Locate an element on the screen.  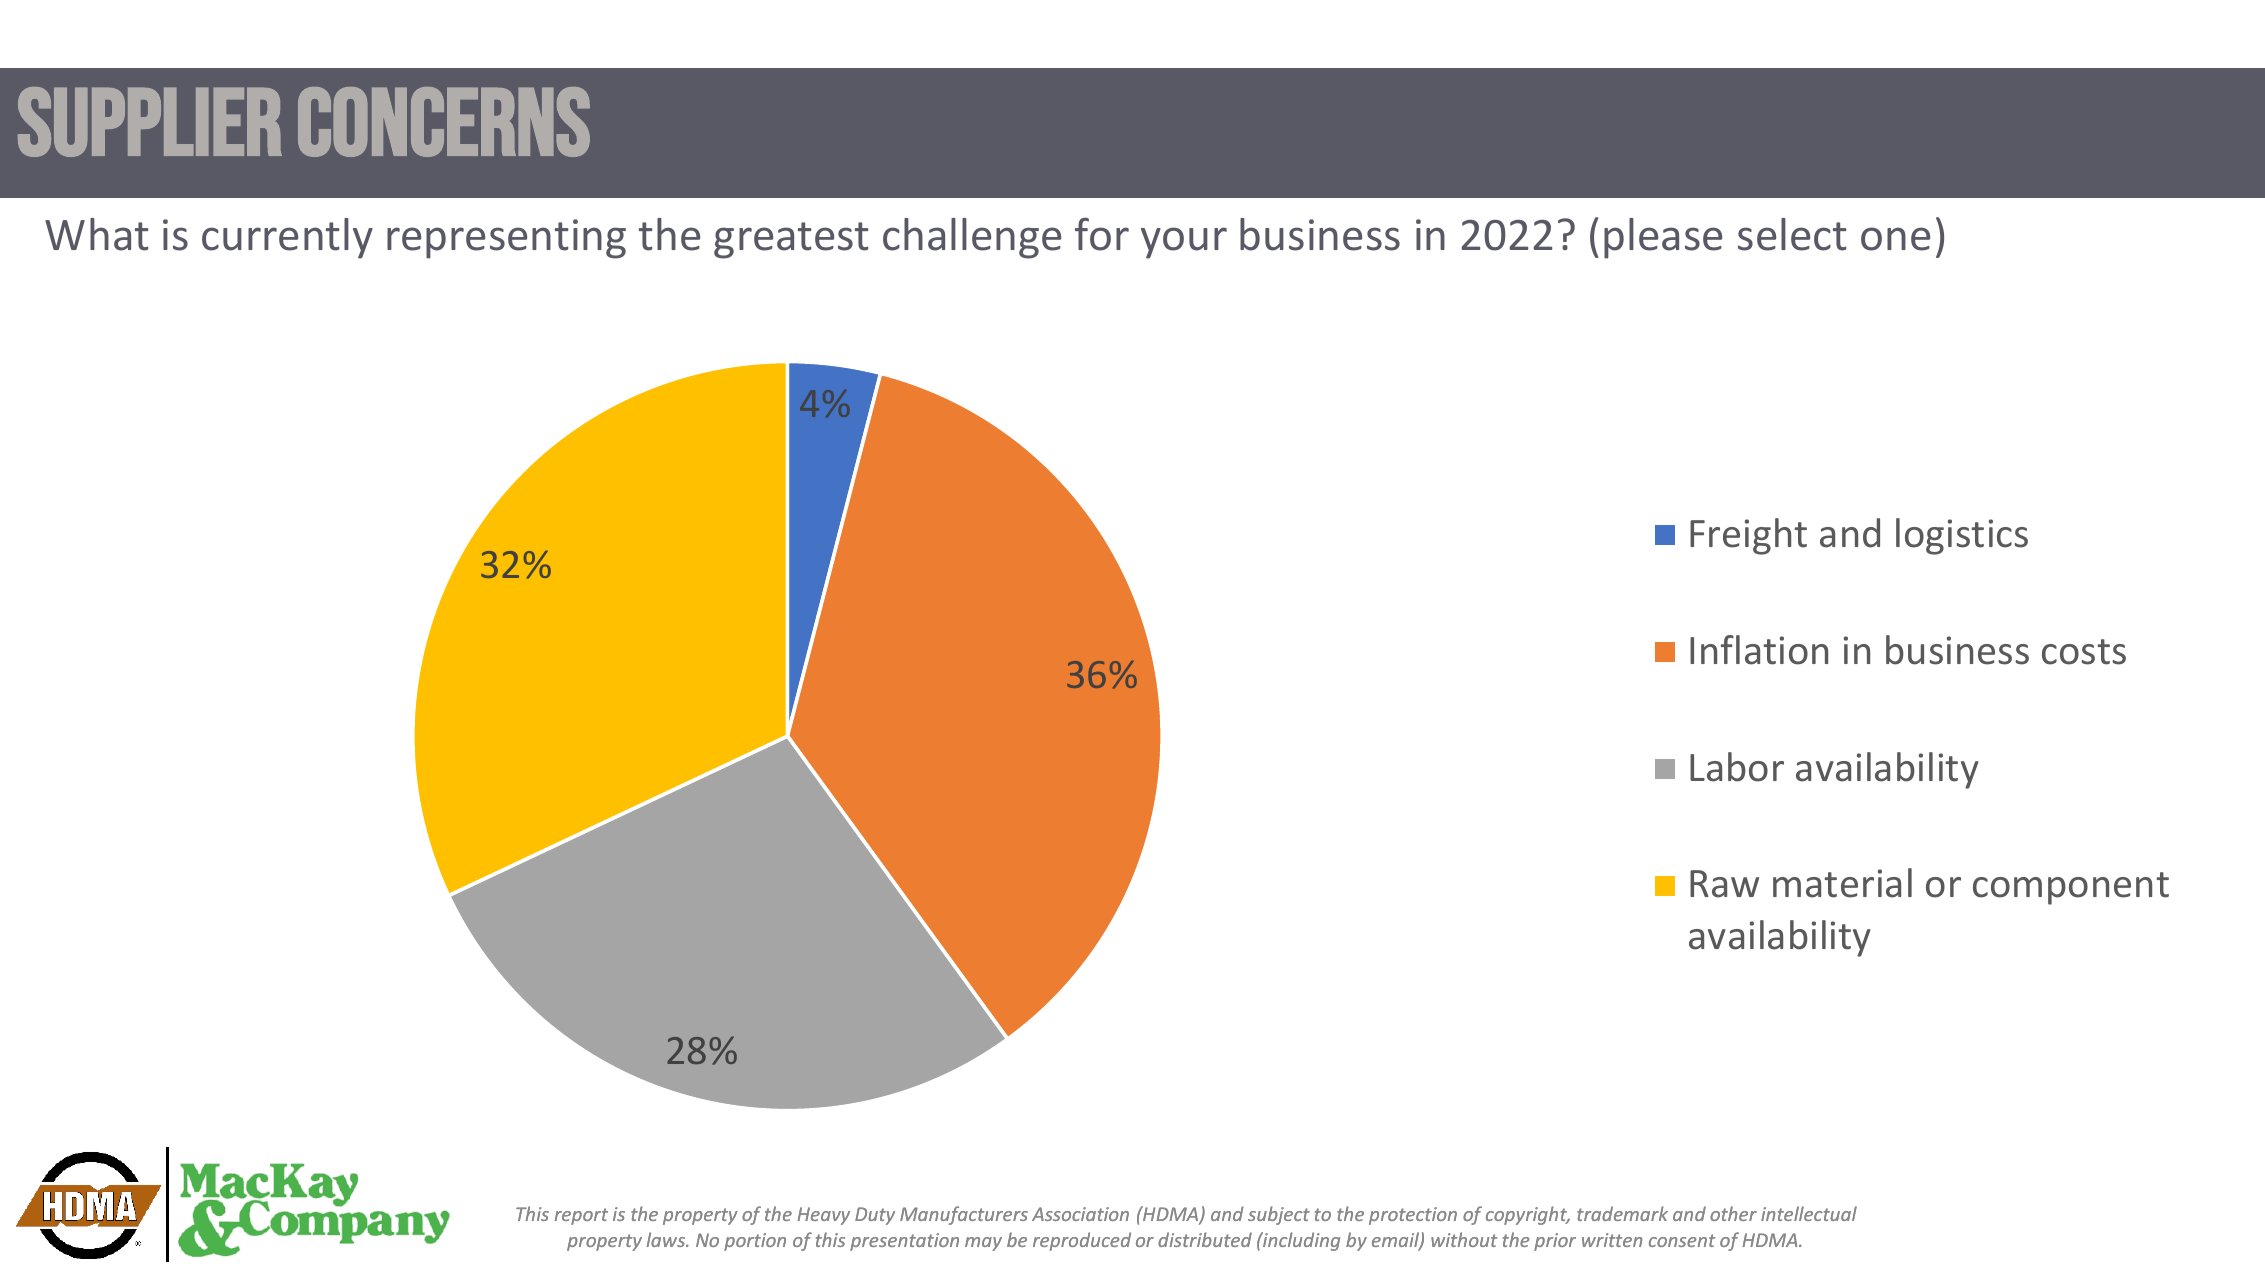
Raw is located at coordinates (1724, 884).
